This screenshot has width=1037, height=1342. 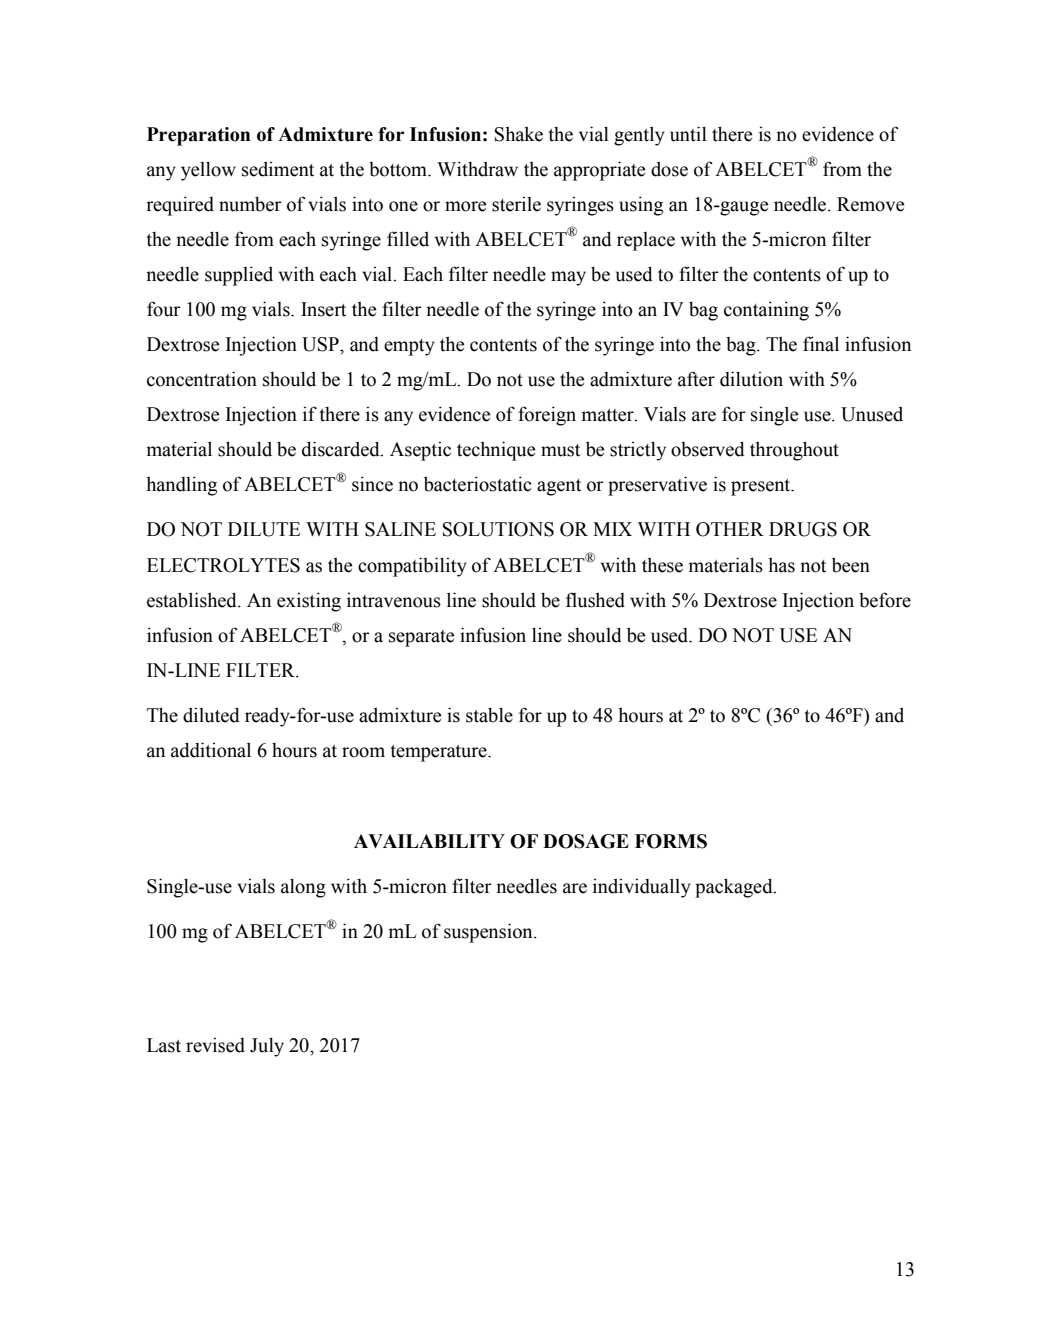 I want to click on additional, so click(x=211, y=750).
